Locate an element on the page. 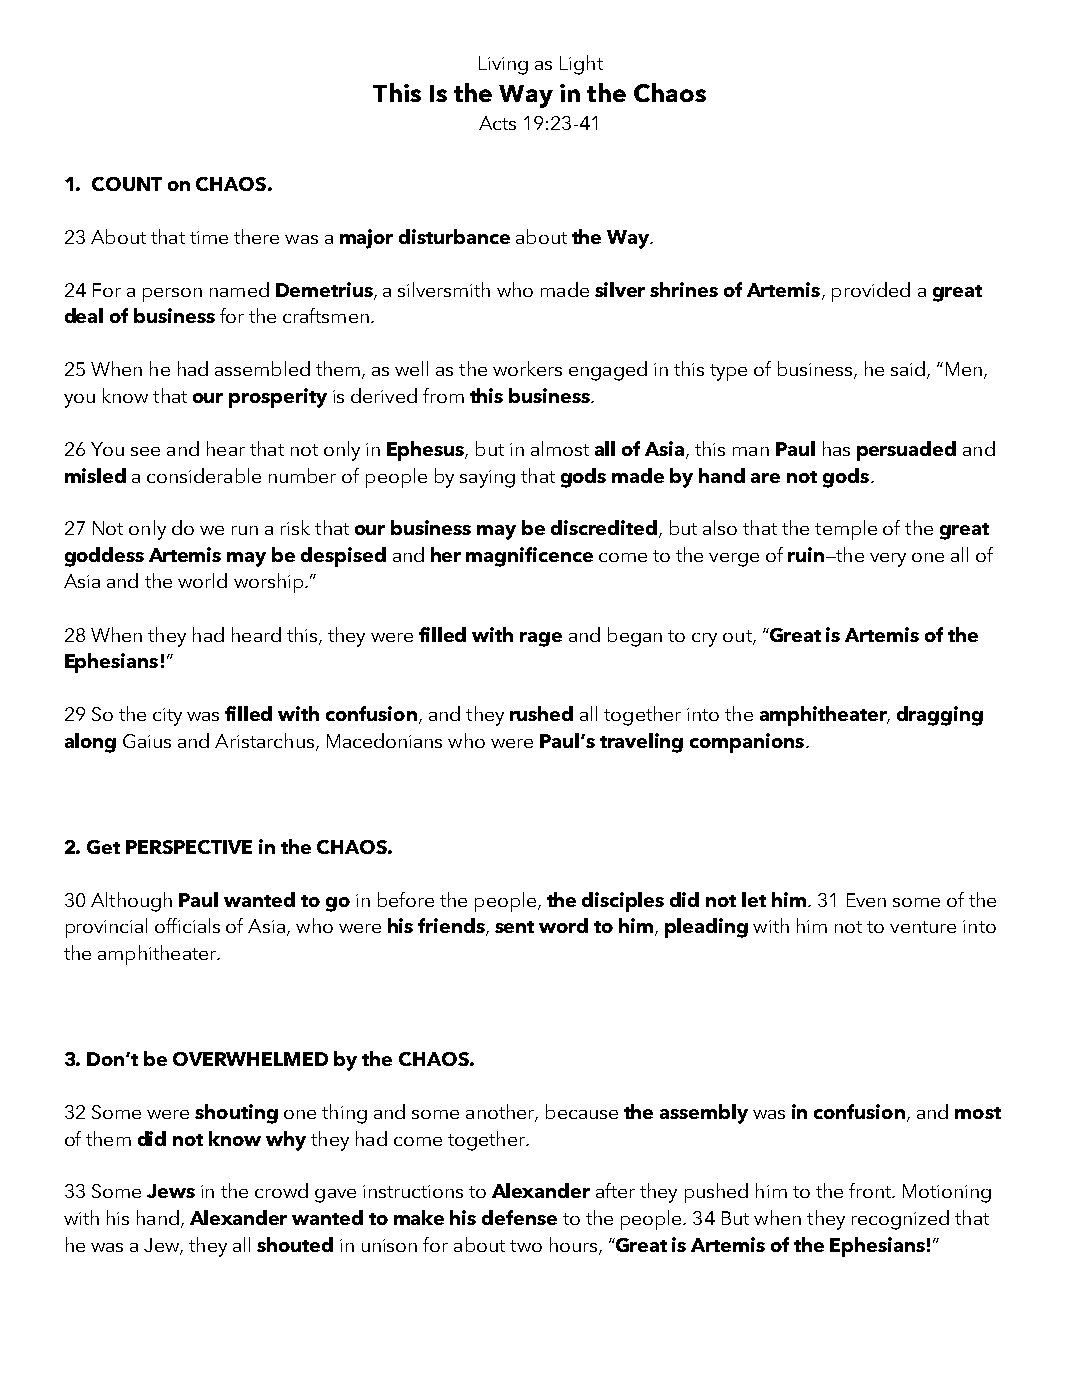 The height and width of the document is (1398, 1080). considerable is located at coordinates (204, 475).
